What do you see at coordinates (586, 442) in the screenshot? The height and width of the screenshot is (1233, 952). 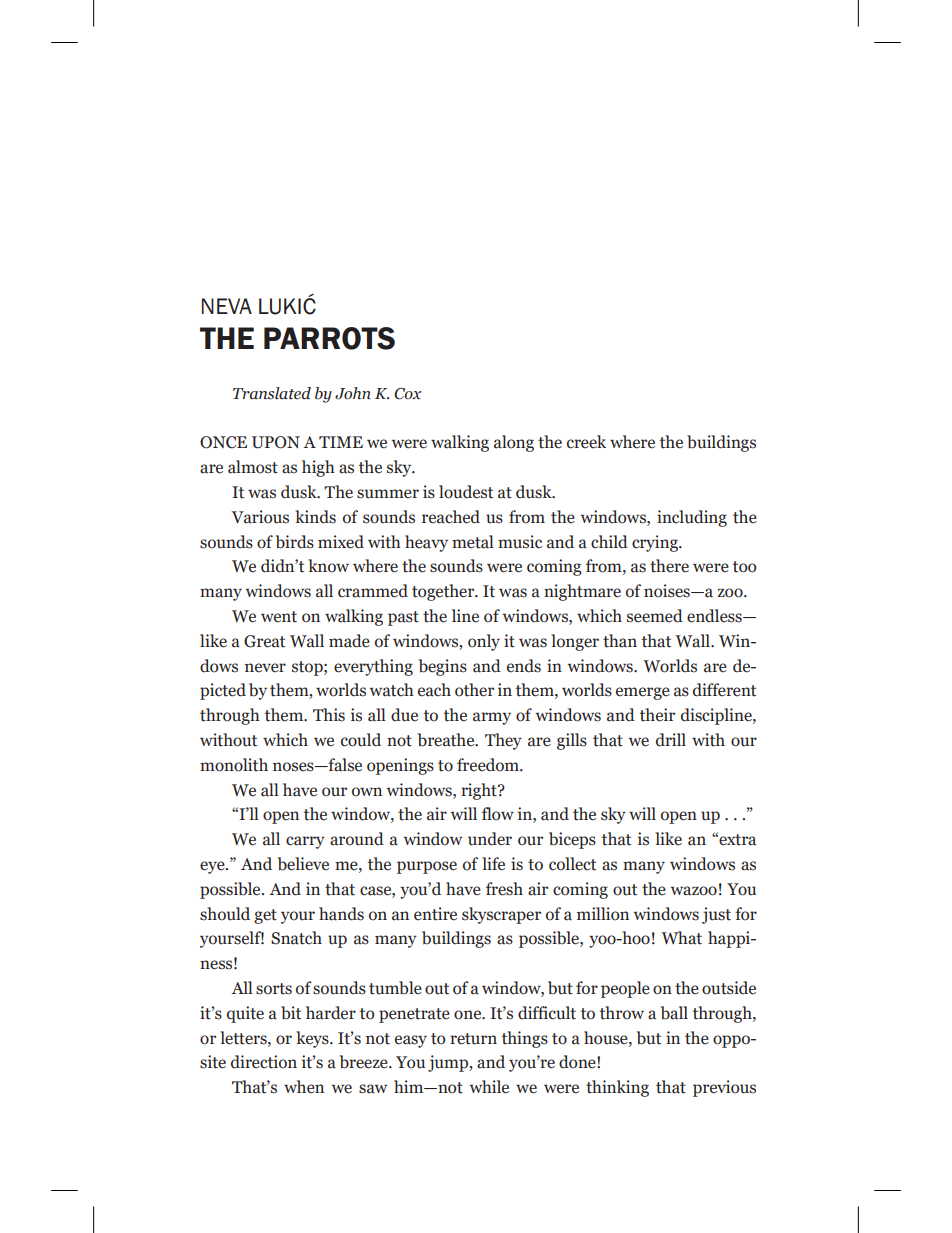 I see `creek` at bounding box center [586, 442].
